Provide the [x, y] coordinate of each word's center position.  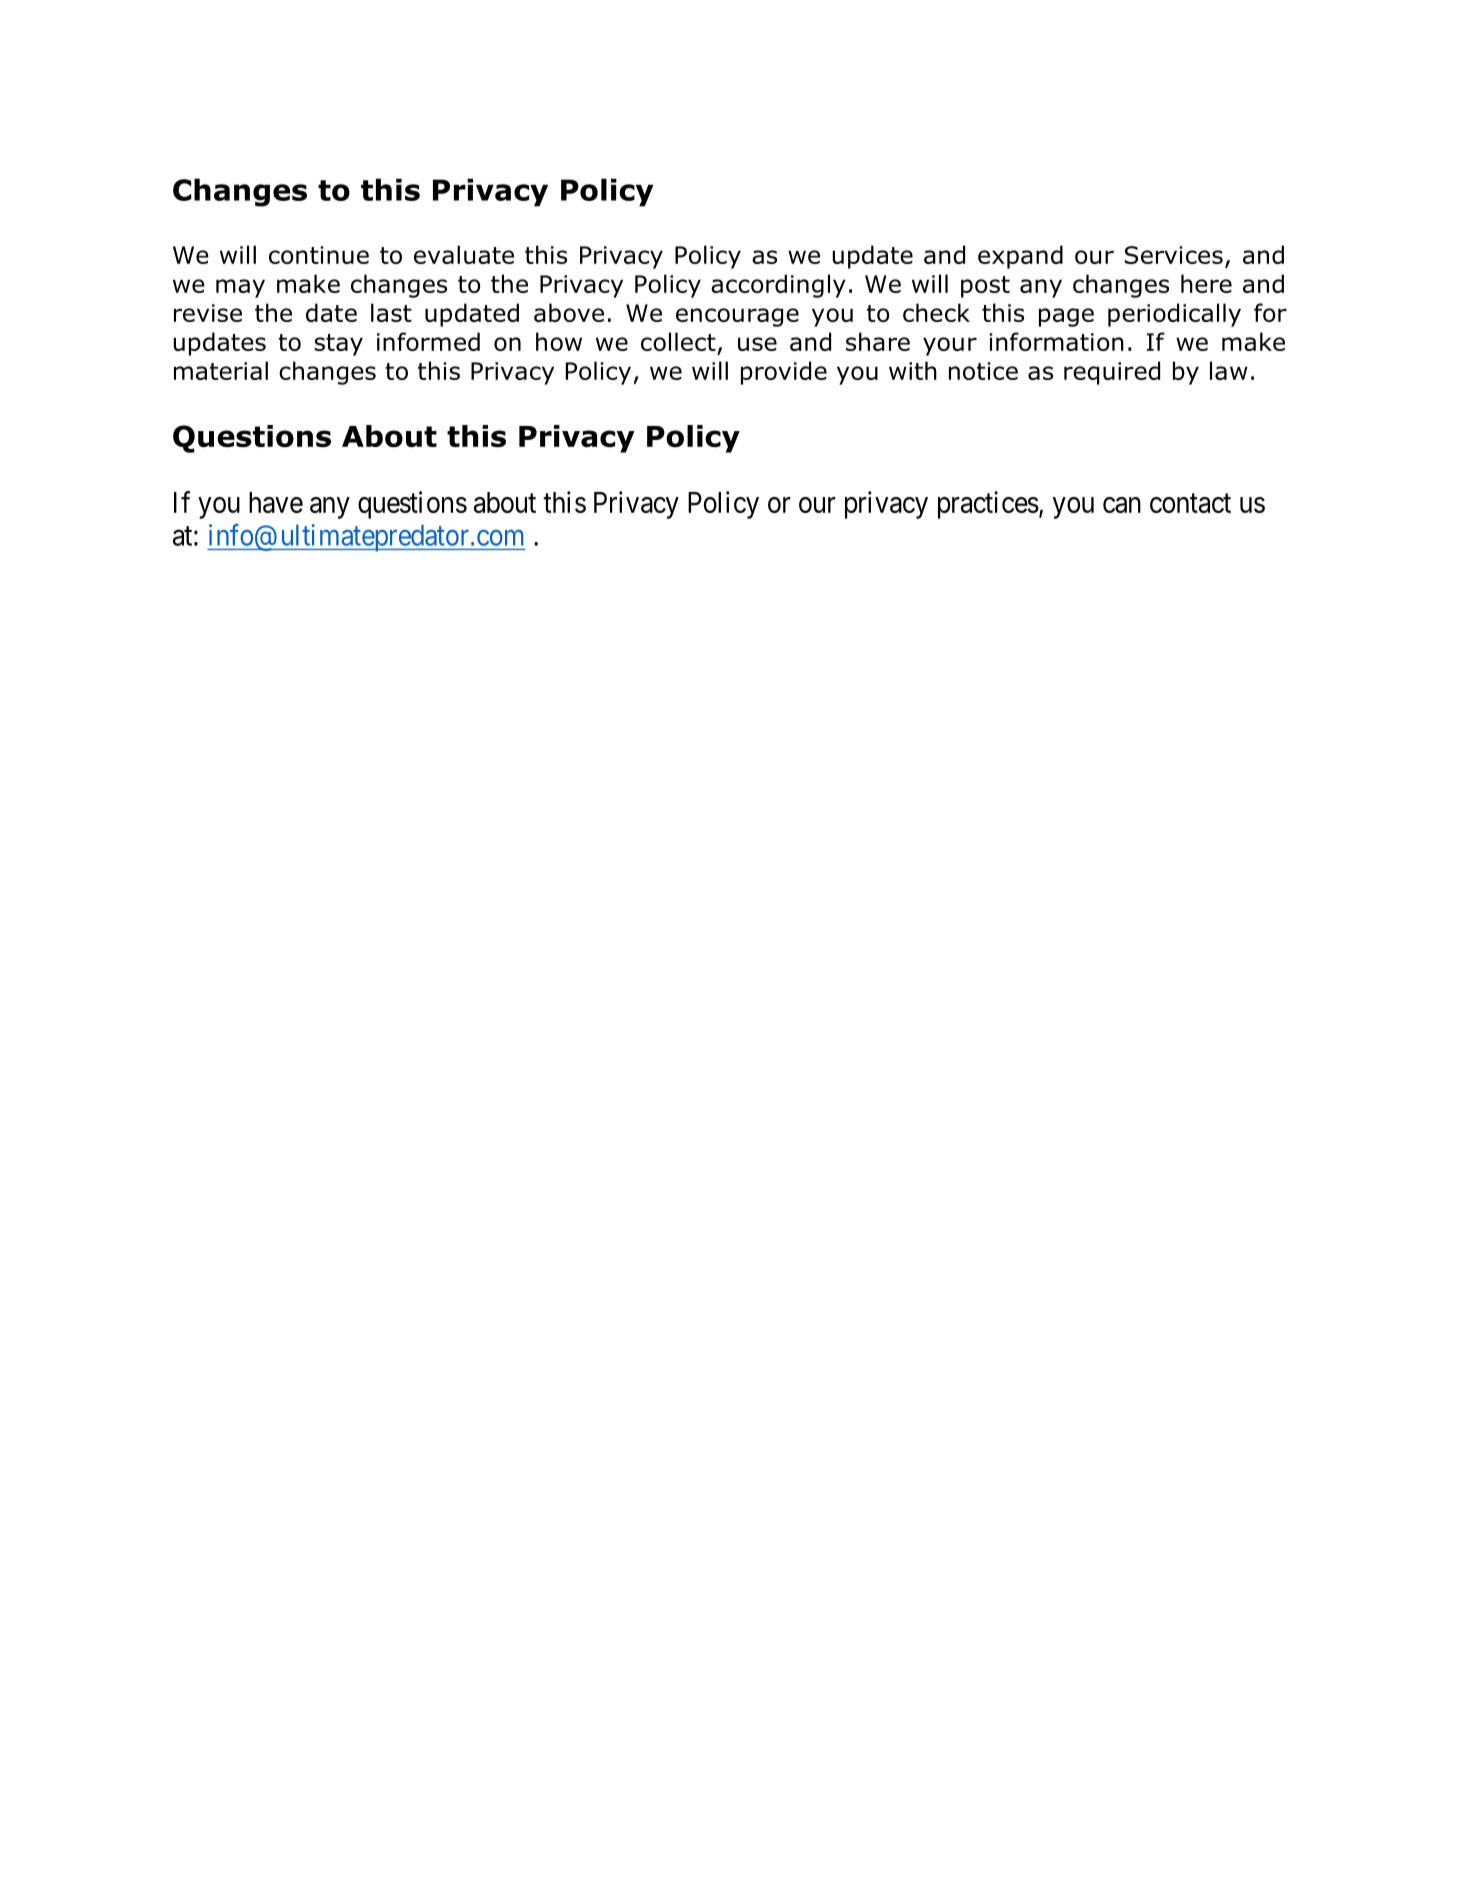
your [950, 346]
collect [678, 341]
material [221, 370]
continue [319, 255]
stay [338, 345]
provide [784, 373]
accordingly [778, 286]
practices [988, 505]
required [1112, 373]
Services [1173, 255]
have [276, 502]
